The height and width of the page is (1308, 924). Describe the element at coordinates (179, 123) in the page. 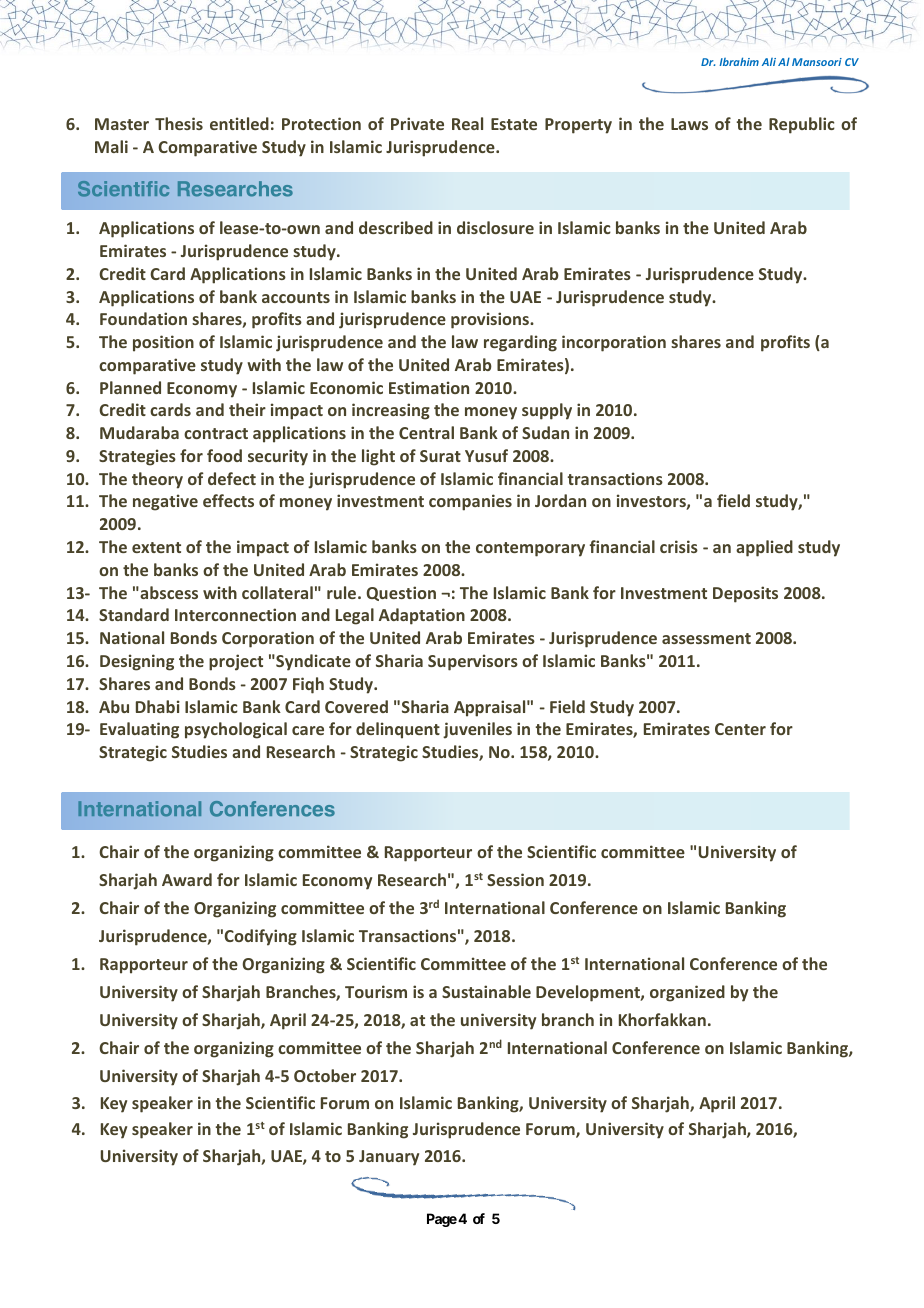

I see `Thesis` at that location.
